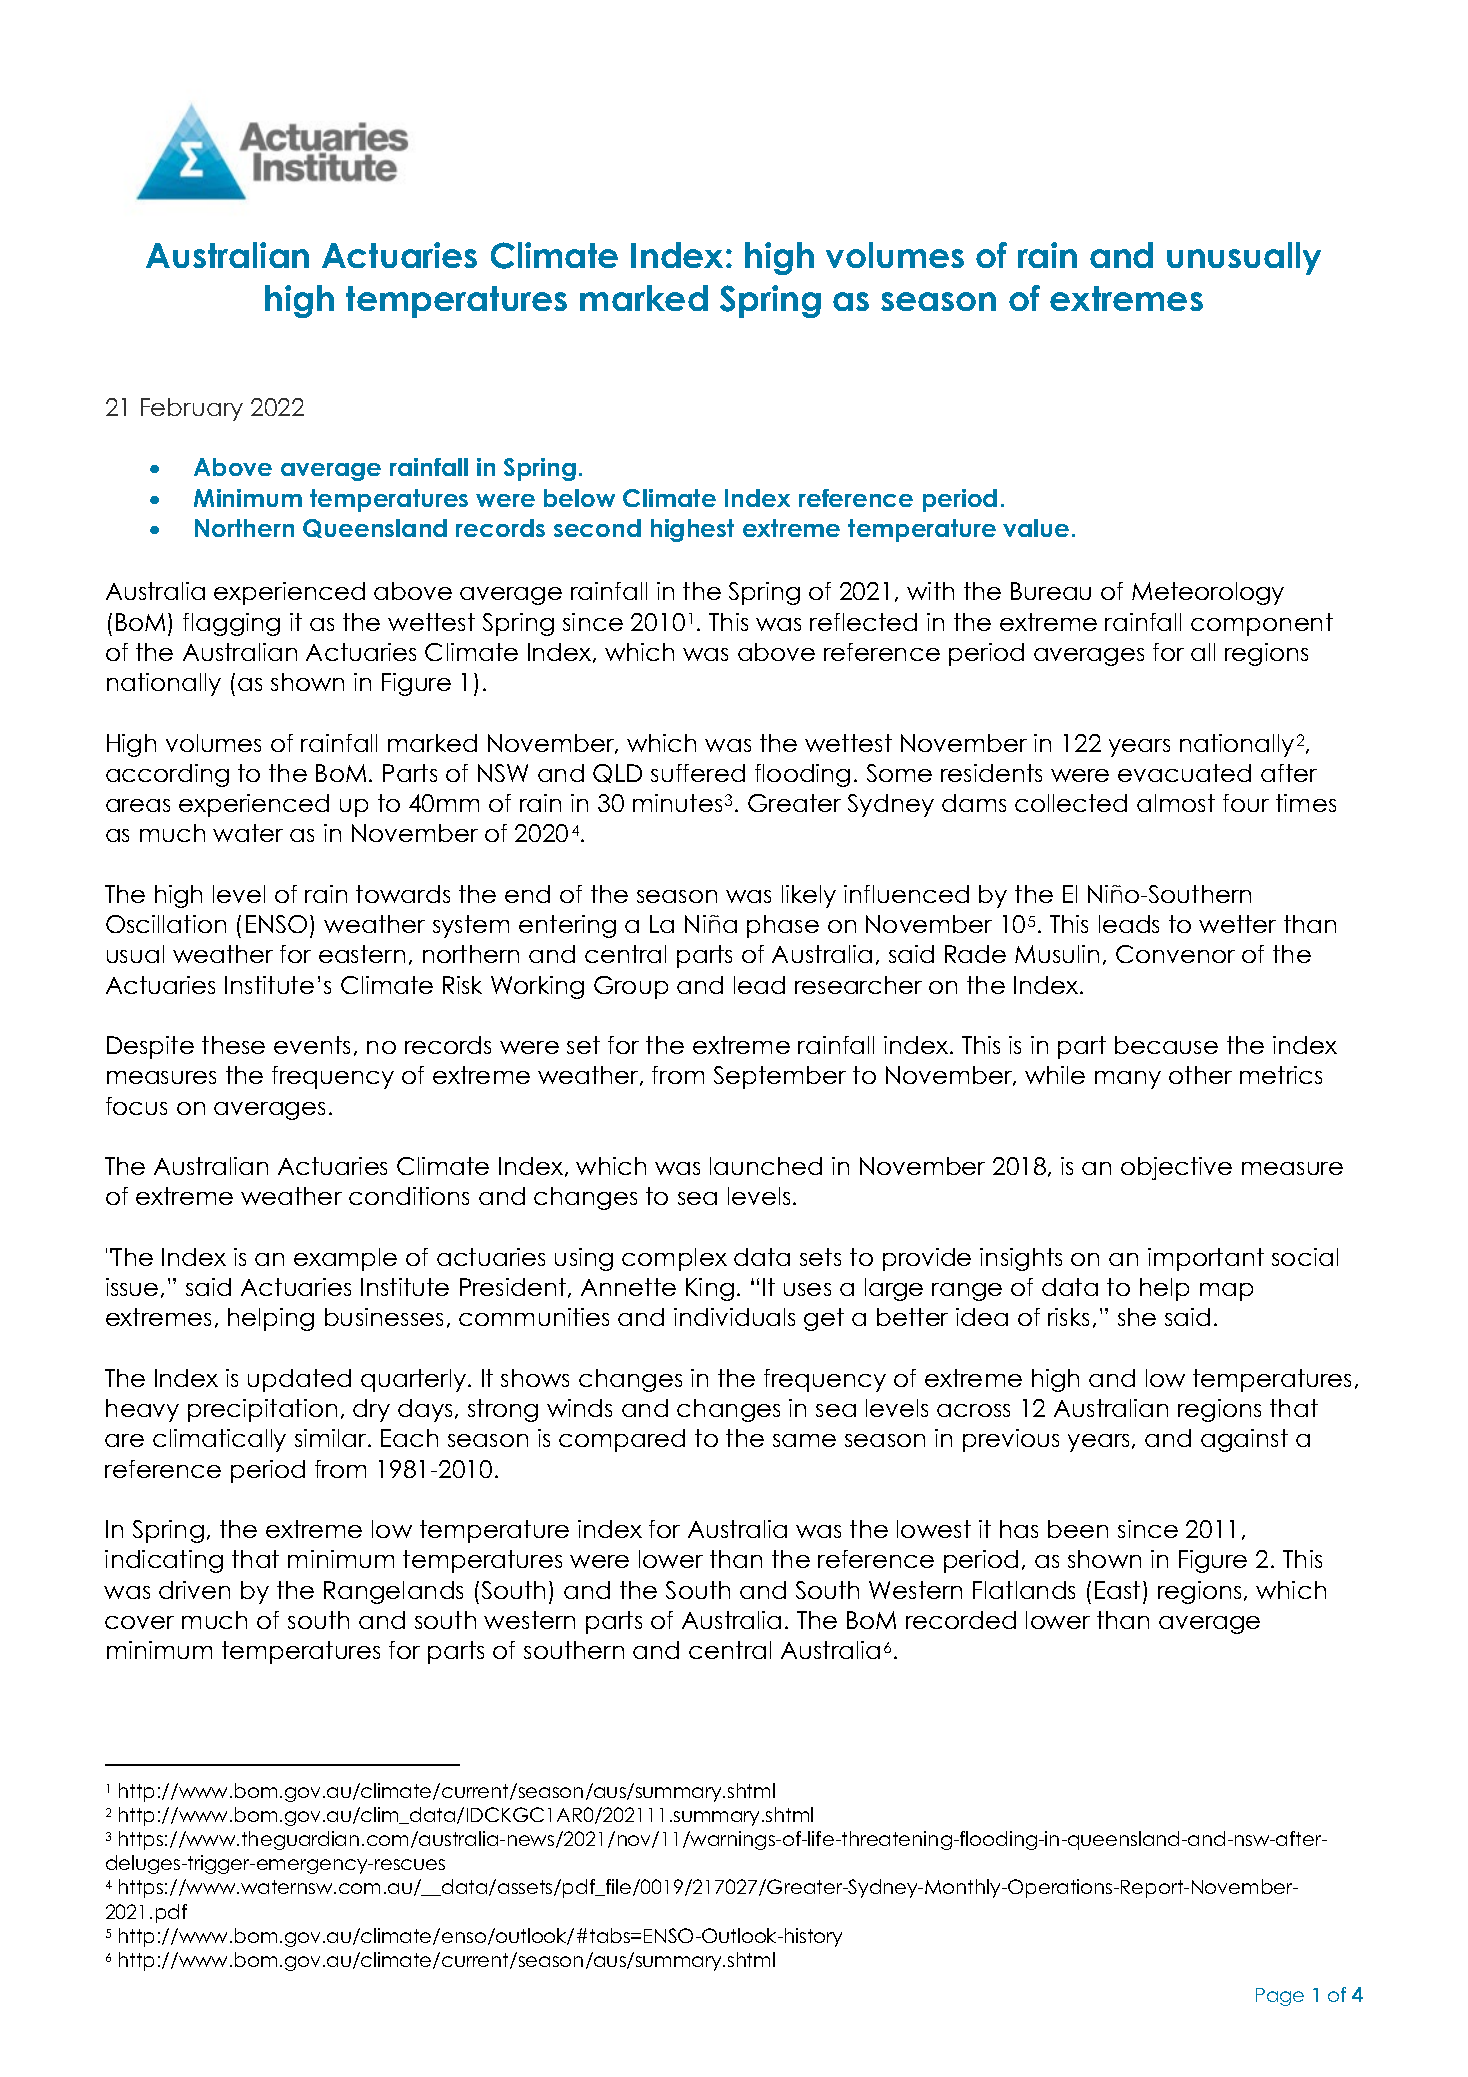 This page has width=1468, height=2077. Describe the element at coordinates (139, 1622) in the page. I see `cover` at that location.
